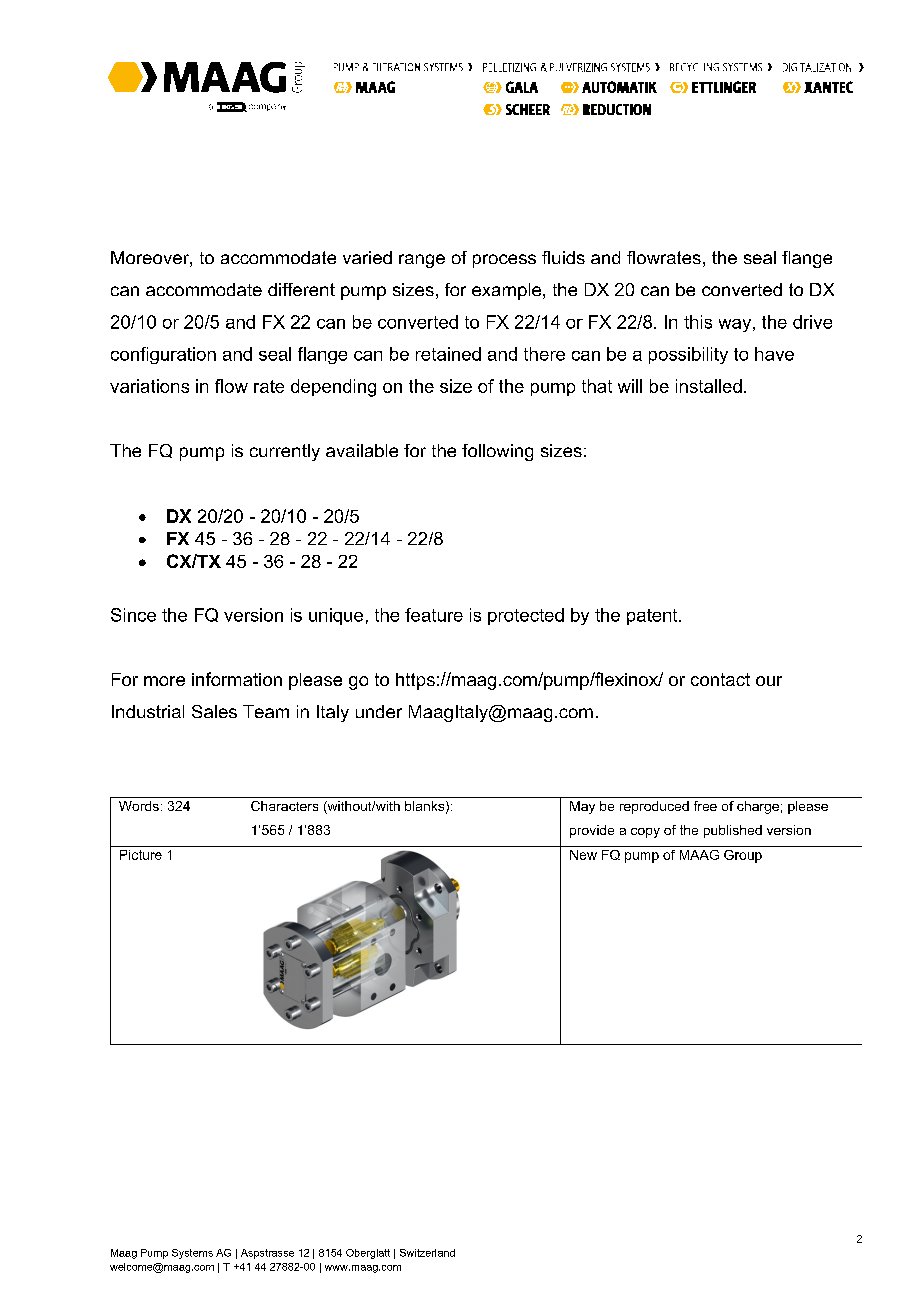  I want to click on patent, so click(653, 617).
